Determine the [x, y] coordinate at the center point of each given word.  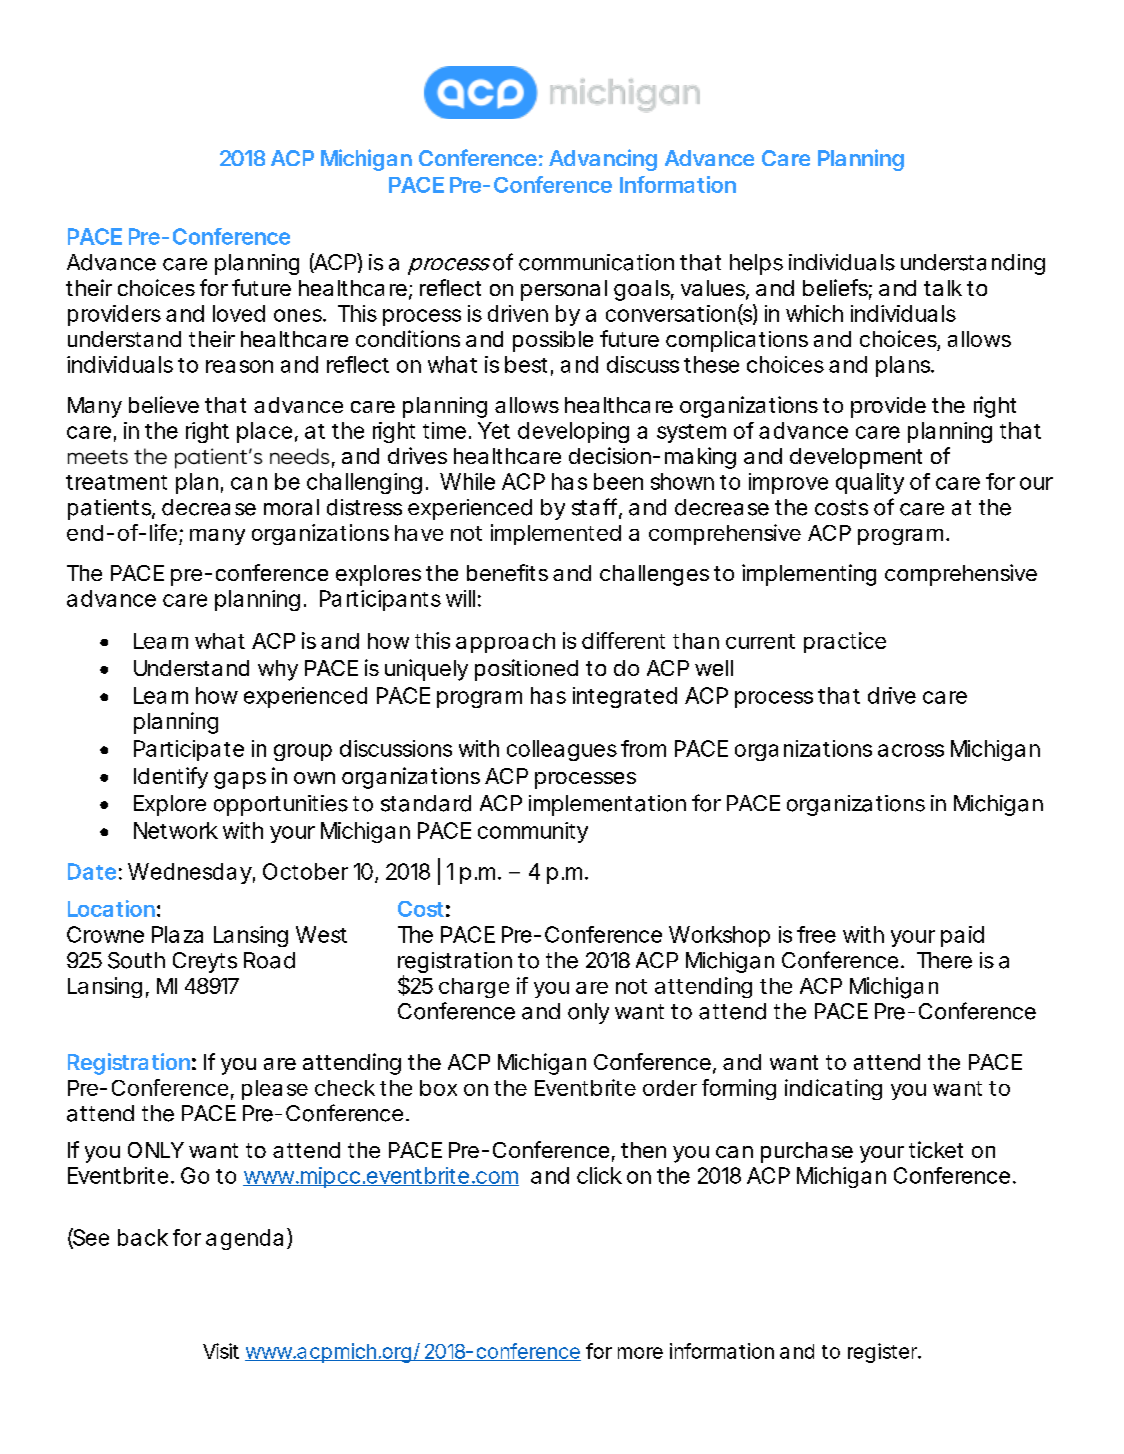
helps [756, 264]
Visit [221, 1351]
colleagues [562, 750]
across [911, 750]
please [275, 1090]
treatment [116, 482]
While [467, 481]
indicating [833, 1089]
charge [474, 988]
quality [870, 483]
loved [239, 313]
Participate [189, 750]
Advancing [603, 160]
